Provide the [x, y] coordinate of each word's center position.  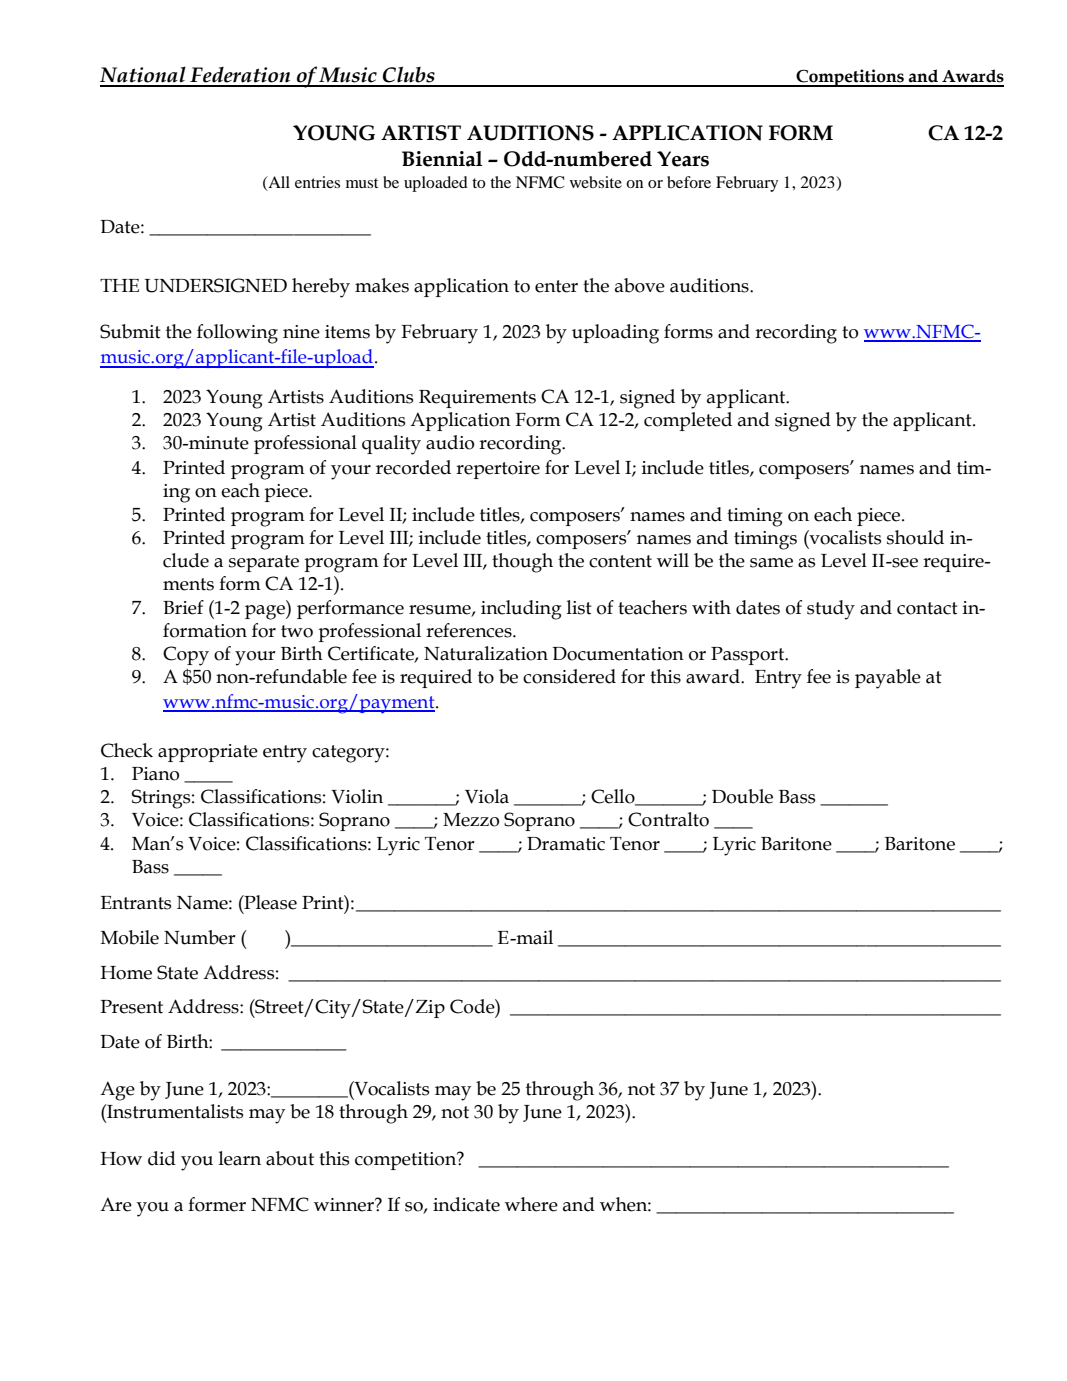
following [237, 334]
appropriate [208, 753]
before [689, 182]
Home [126, 973]
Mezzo [471, 820]
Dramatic [566, 844]
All [278, 183]
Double [742, 796]
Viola [487, 796]
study [831, 610]
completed [688, 421]
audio [450, 442]
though [522, 563]
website [596, 182]
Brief [183, 607]
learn [240, 1158]
